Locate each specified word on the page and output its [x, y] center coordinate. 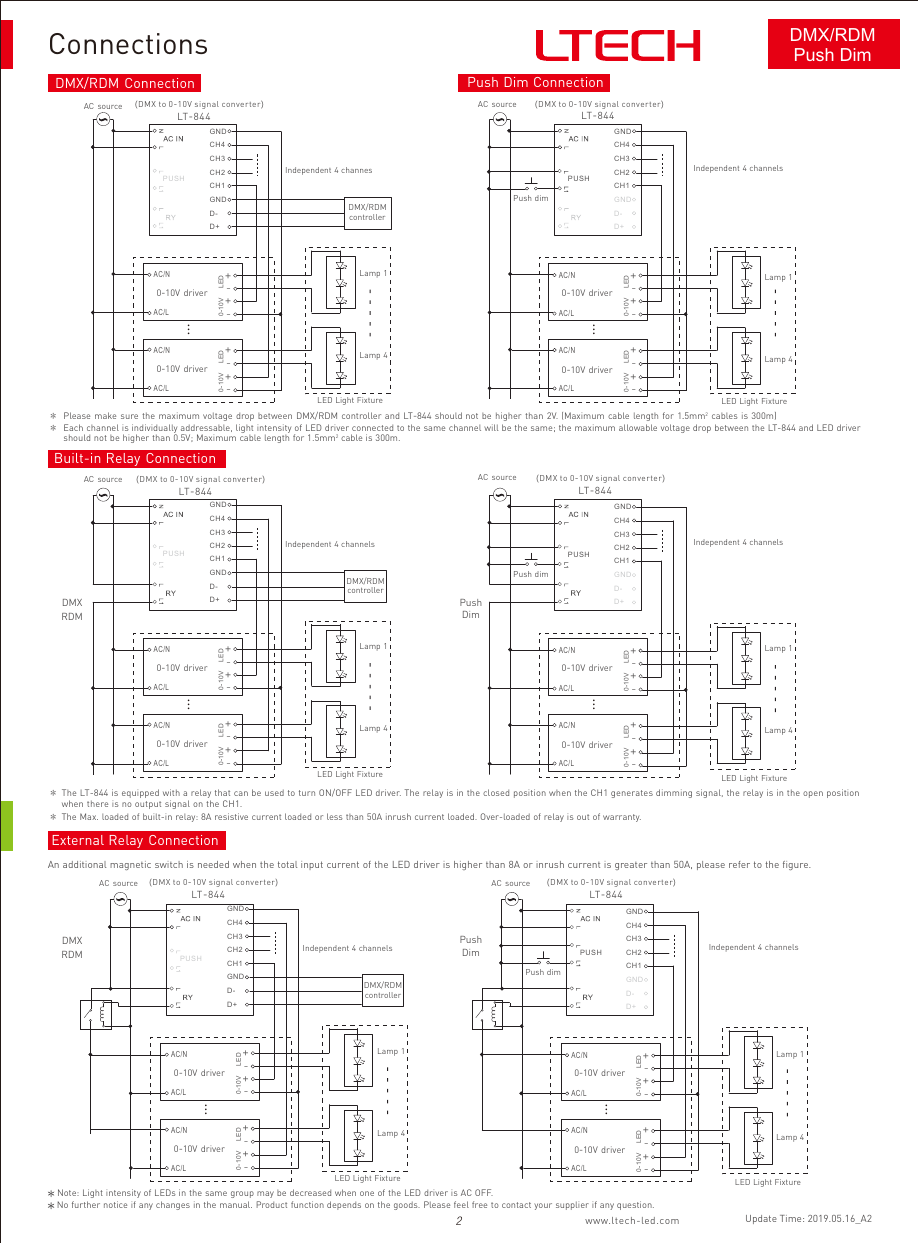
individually [155, 430]
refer [739, 864]
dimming [674, 793]
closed [496, 792]
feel [461, 1204]
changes [173, 1205]
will [491, 427]
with [171, 792]
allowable [638, 427]
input [312, 865]
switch [169, 864]
